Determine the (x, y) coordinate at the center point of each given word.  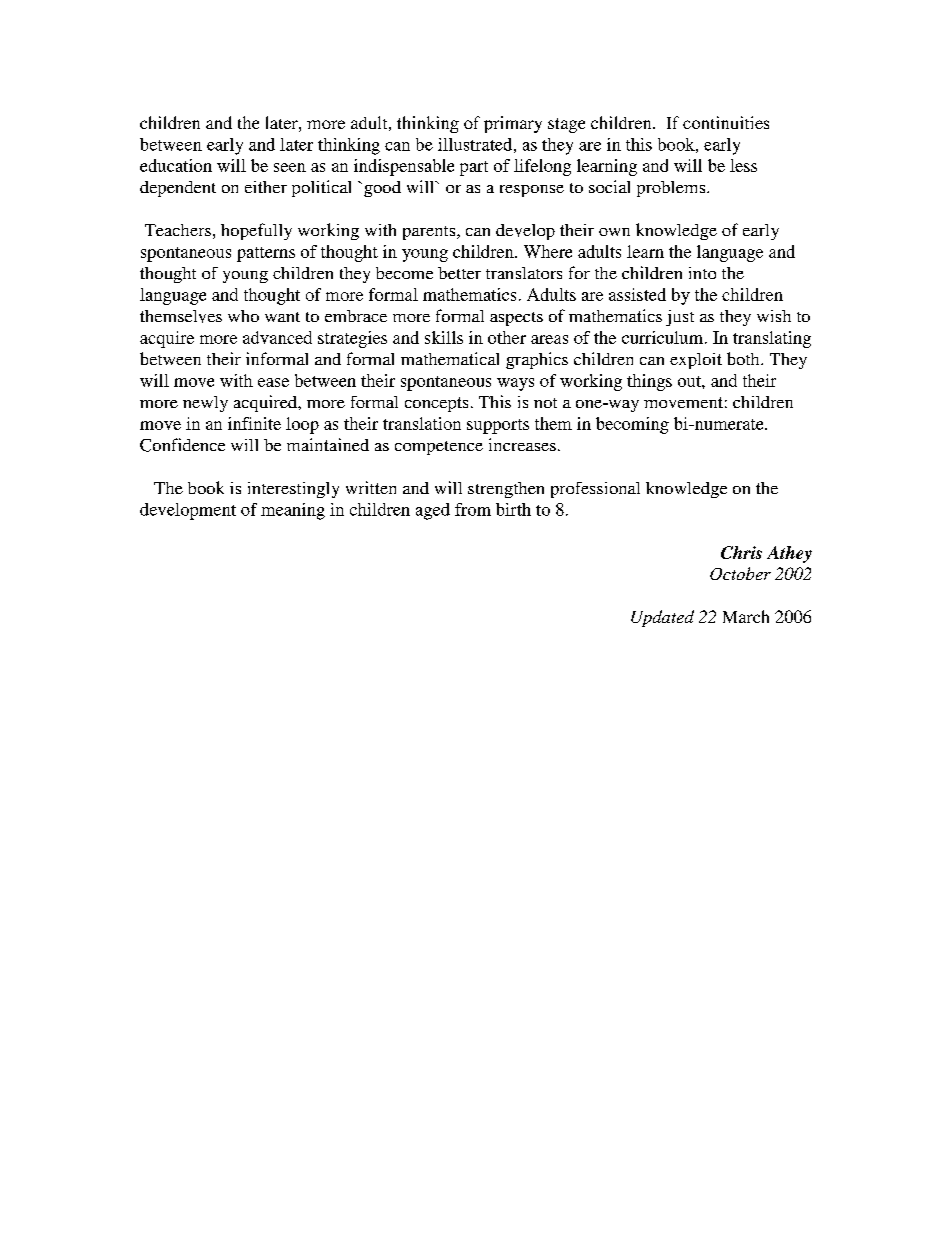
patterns (266, 254)
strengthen (506, 490)
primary (513, 124)
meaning (293, 511)
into (702, 273)
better (459, 273)
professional (595, 490)
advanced (277, 337)
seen (290, 167)
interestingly (293, 490)
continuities (726, 122)
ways (515, 384)
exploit (696, 361)
